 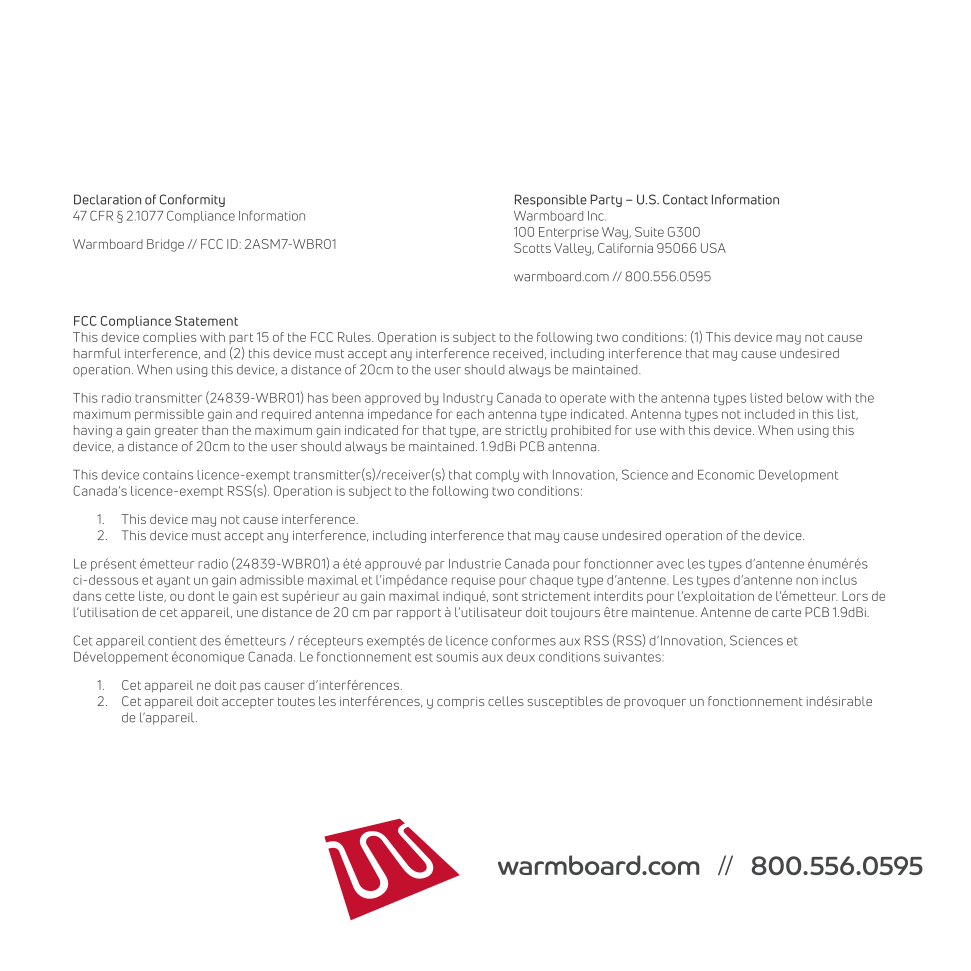 What do you see at coordinates (685, 199) in the document?
I see `Contact` at bounding box center [685, 199].
